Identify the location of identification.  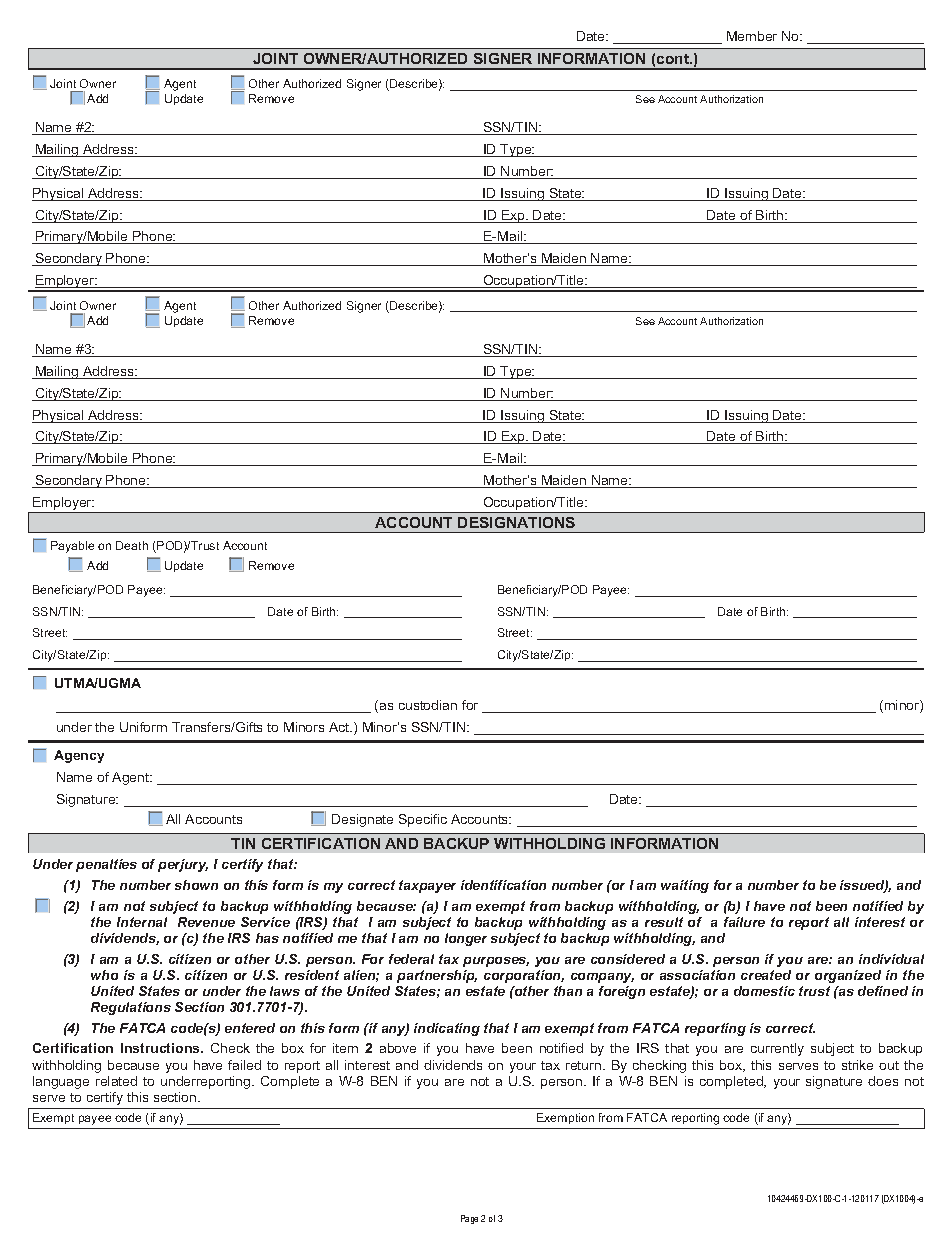
(503, 885).
